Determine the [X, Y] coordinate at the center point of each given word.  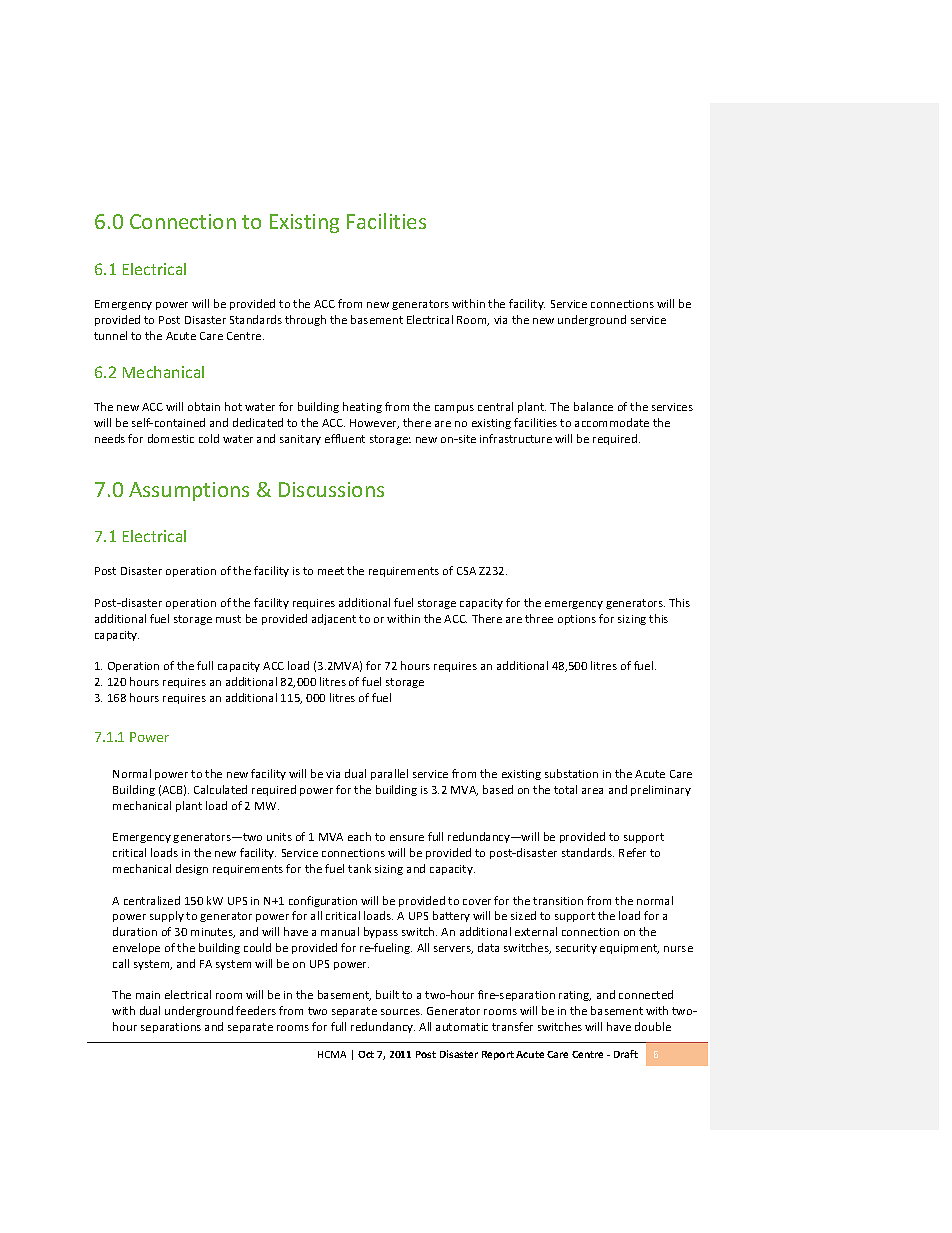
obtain [204, 406]
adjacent [334, 619]
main [148, 995]
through [305, 320]
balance [593, 406]
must [228, 619]
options [577, 620]
